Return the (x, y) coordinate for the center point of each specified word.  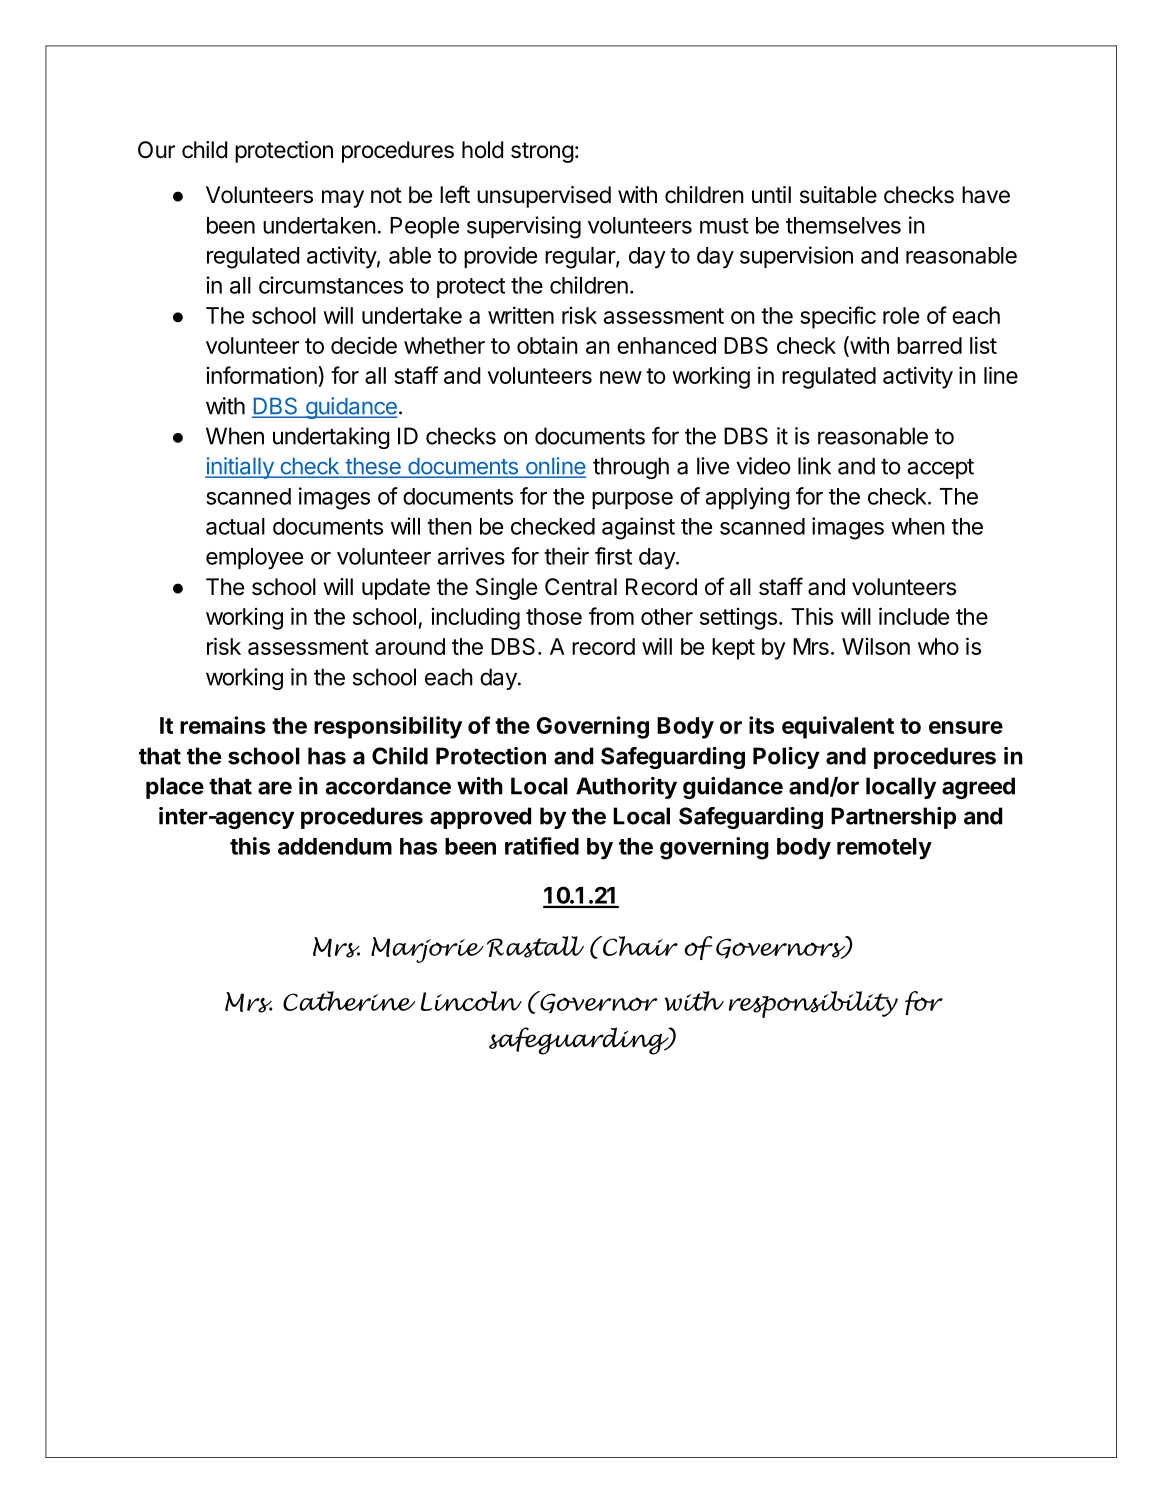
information (263, 376)
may (343, 199)
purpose (632, 500)
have (986, 195)
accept (941, 469)
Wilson (876, 646)
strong (542, 152)
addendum (335, 846)
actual (235, 526)
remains (223, 725)
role (901, 315)
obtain (547, 345)
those (554, 616)
